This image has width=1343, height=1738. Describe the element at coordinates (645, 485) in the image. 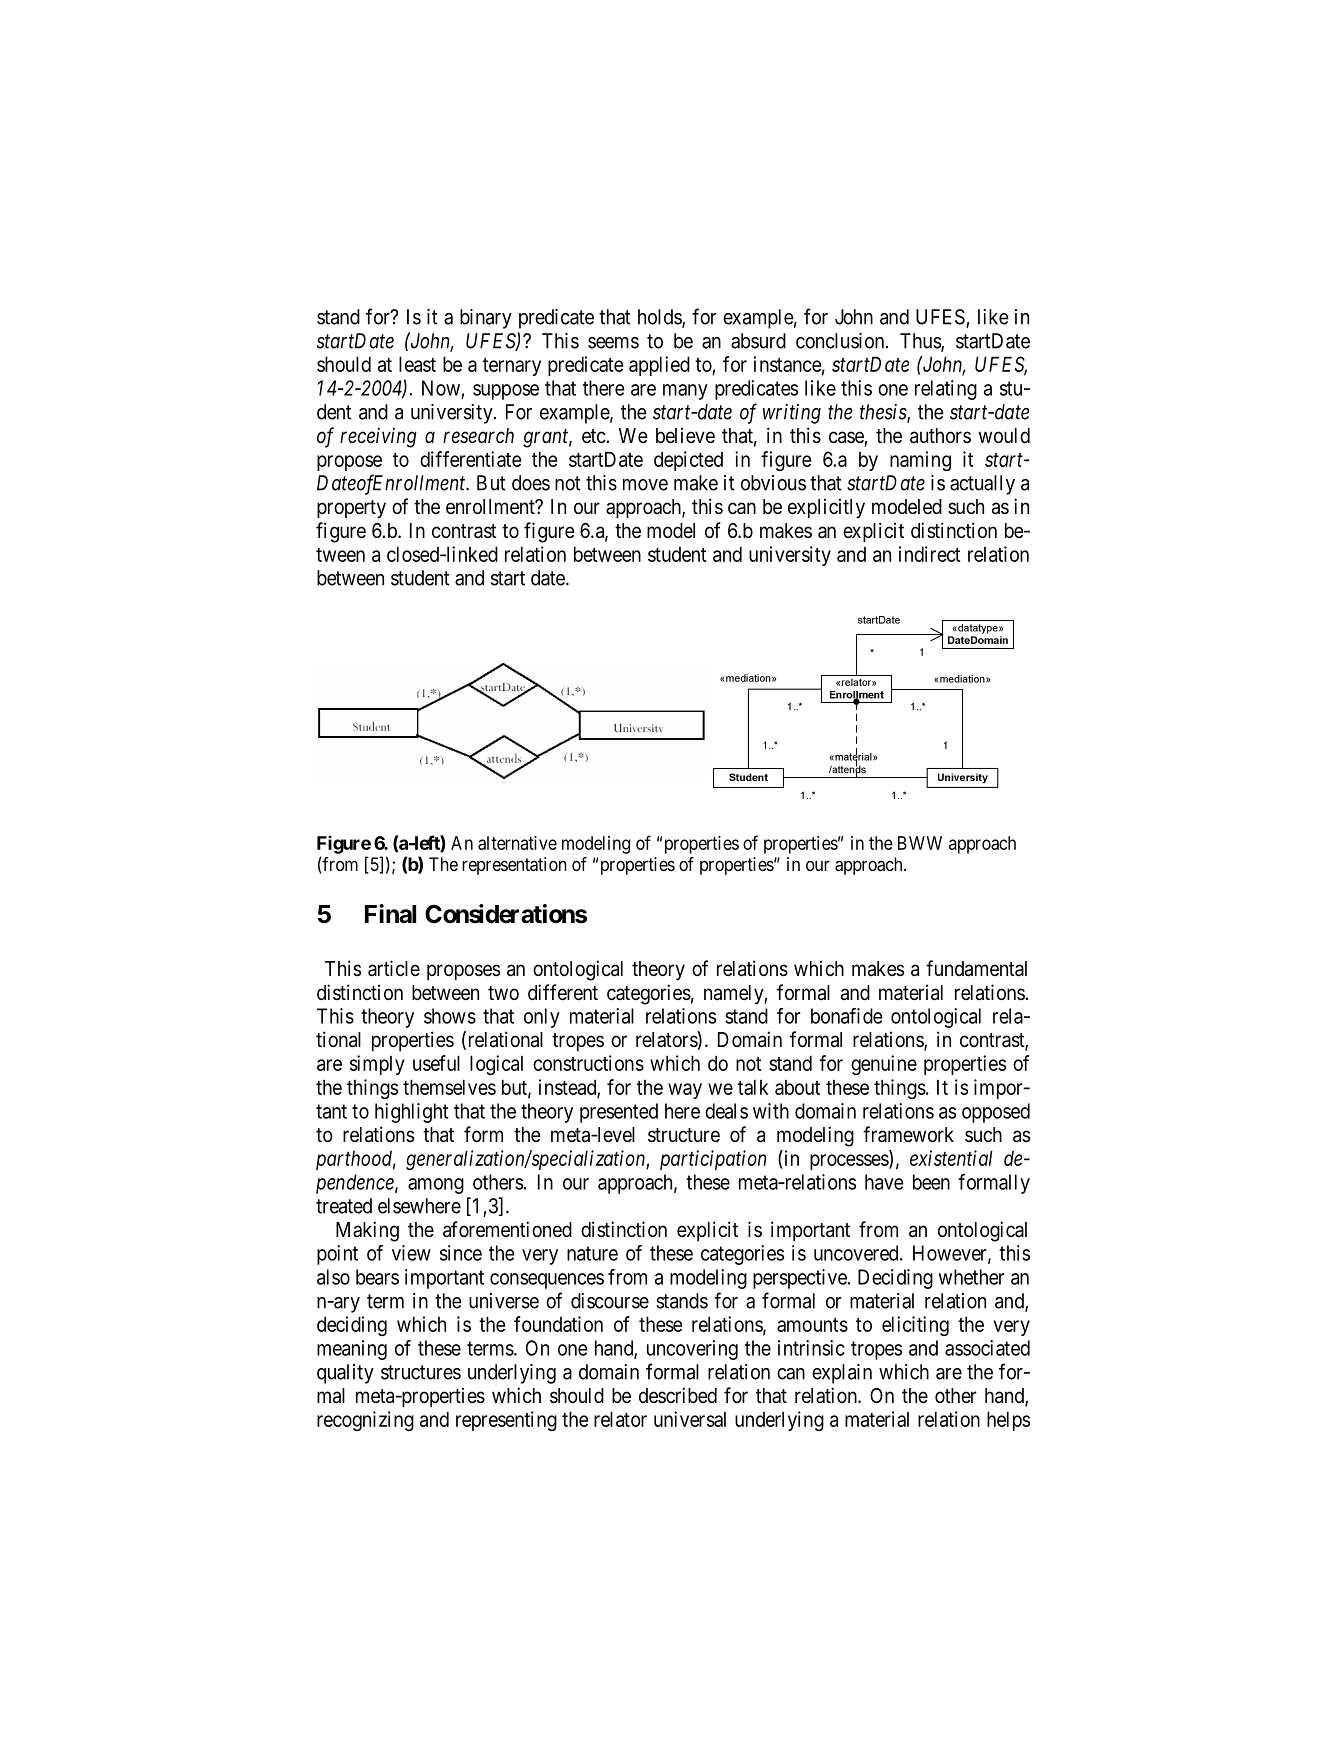

I see `move` at that location.
